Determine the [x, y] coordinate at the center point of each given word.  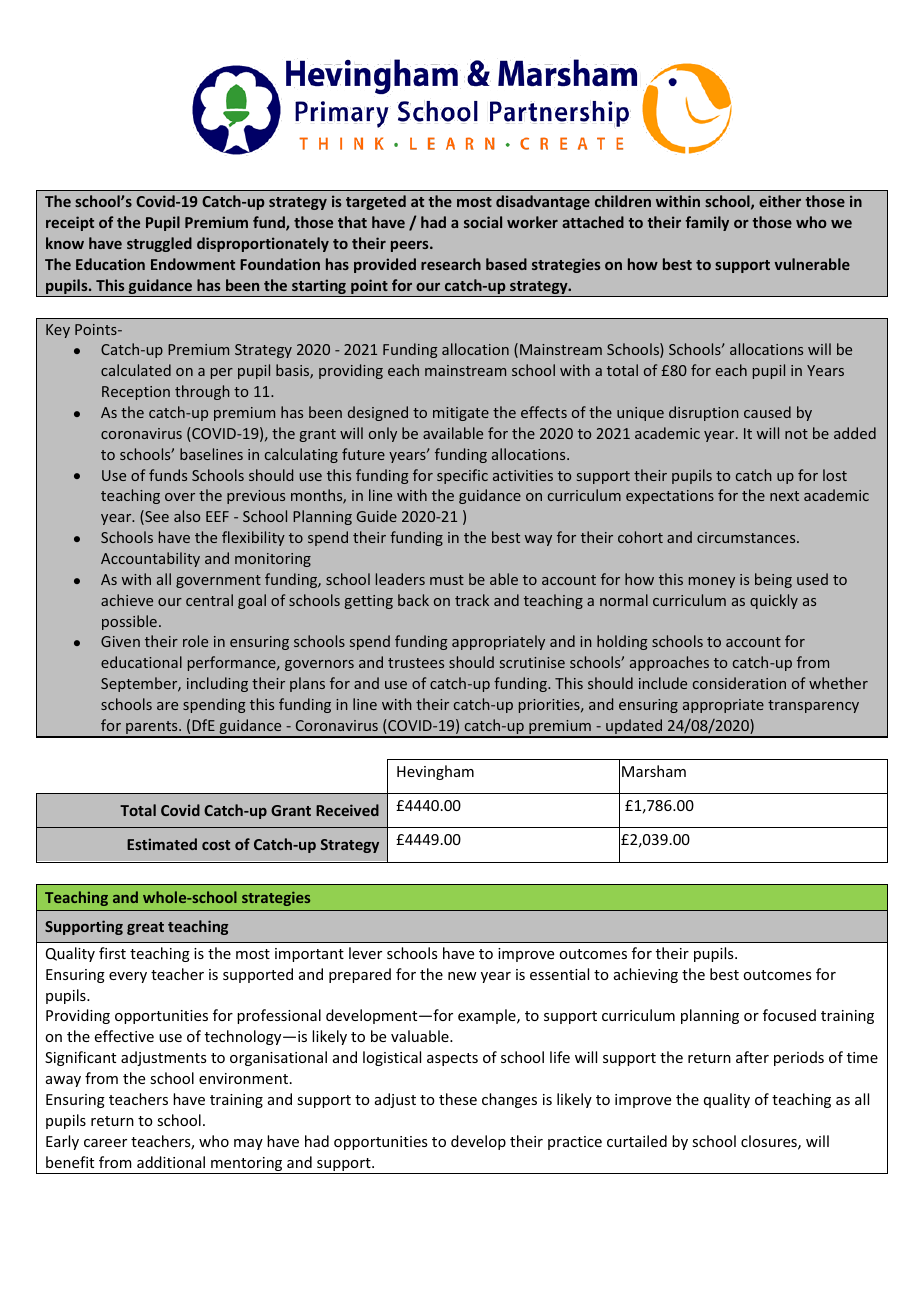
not [796, 434]
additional [171, 1162]
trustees [416, 663]
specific [462, 476]
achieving [646, 975]
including [217, 684]
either [780, 201]
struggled [159, 244]
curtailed [637, 1141]
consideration [739, 683]
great [145, 928]
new [462, 976]
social [483, 222]
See [156, 517]
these [458, 1099]
